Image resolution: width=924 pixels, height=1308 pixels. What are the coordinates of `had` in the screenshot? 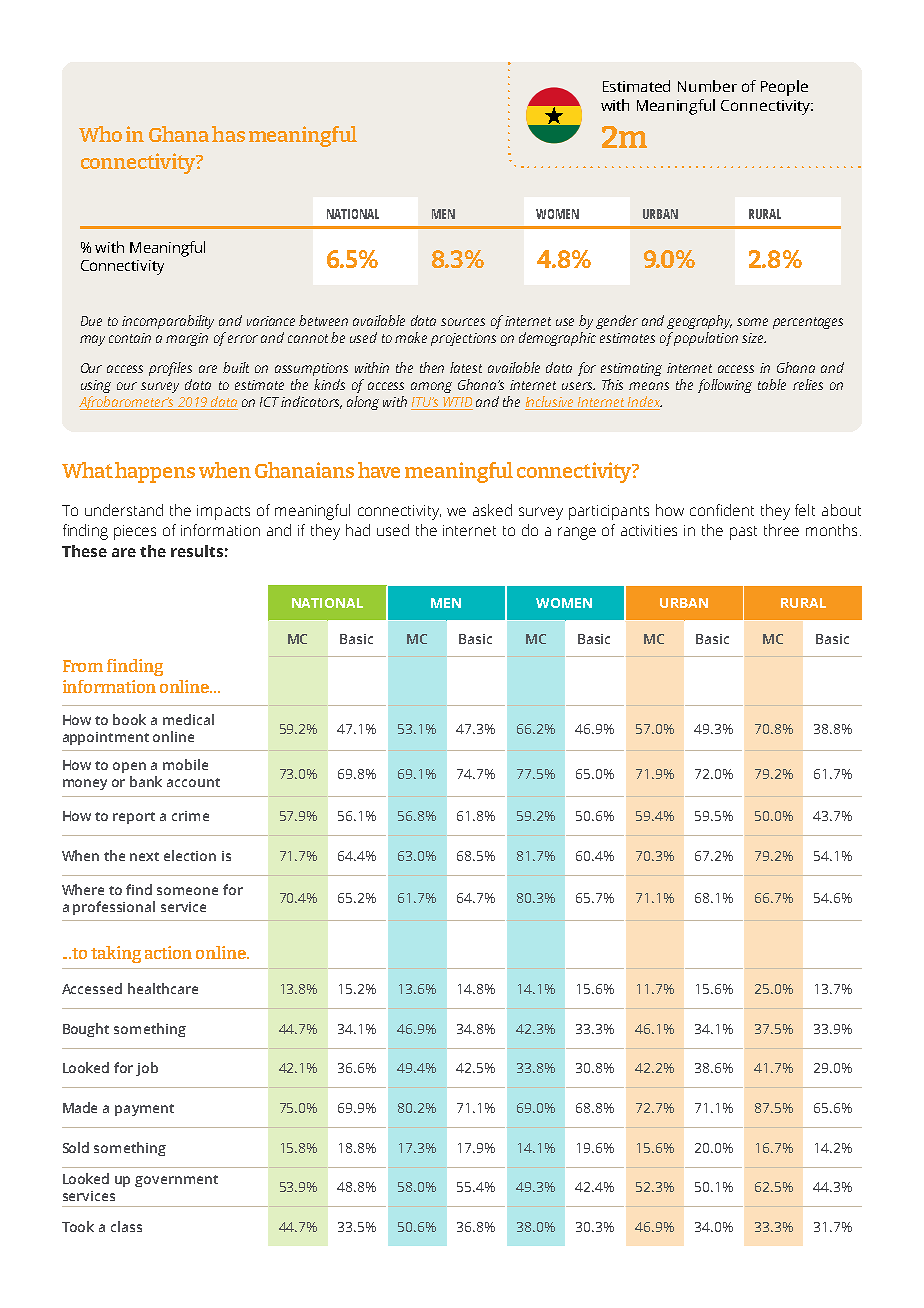 It's located at (358, 530).
